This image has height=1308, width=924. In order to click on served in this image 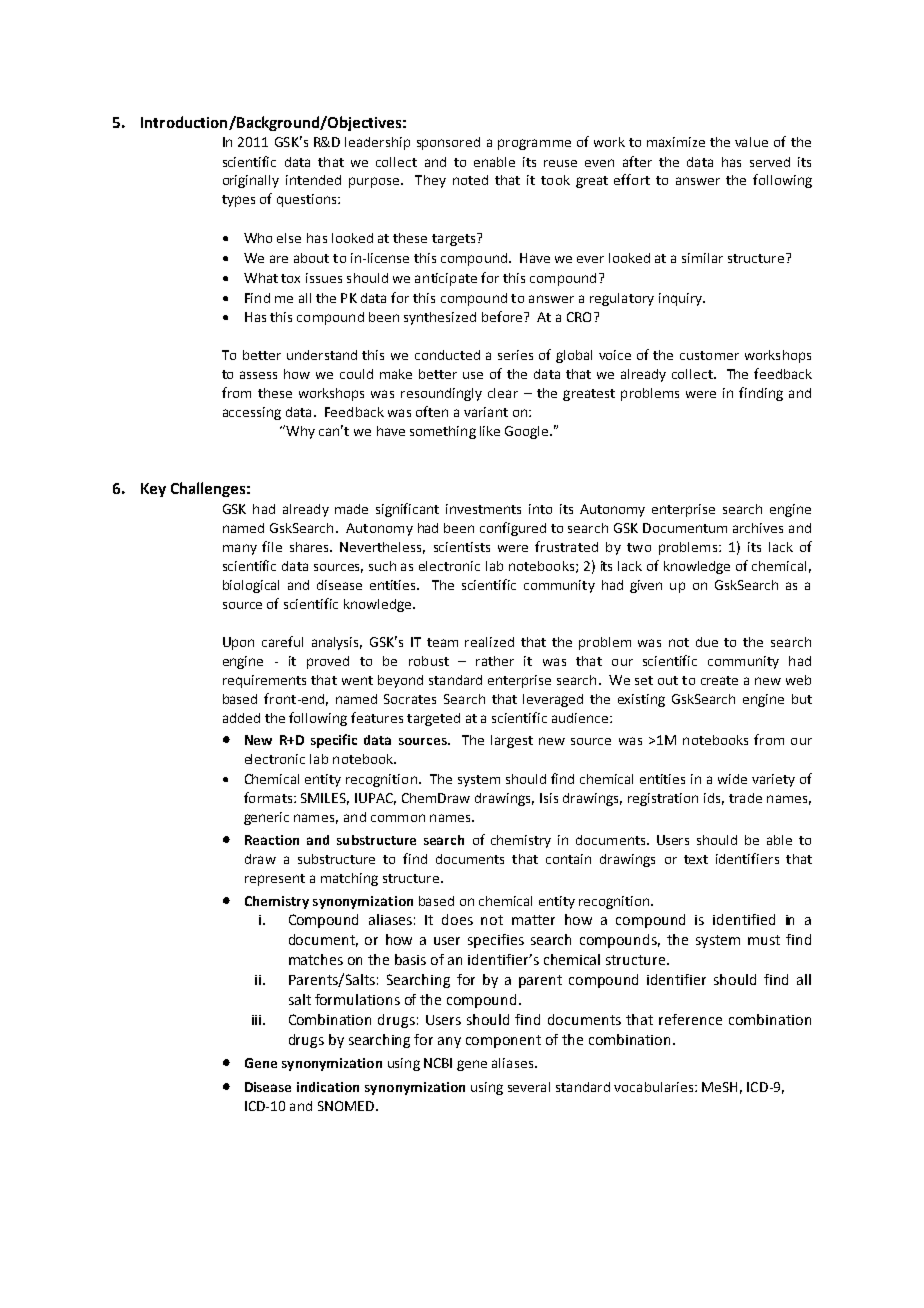, I will do `click(770, 162)`.
